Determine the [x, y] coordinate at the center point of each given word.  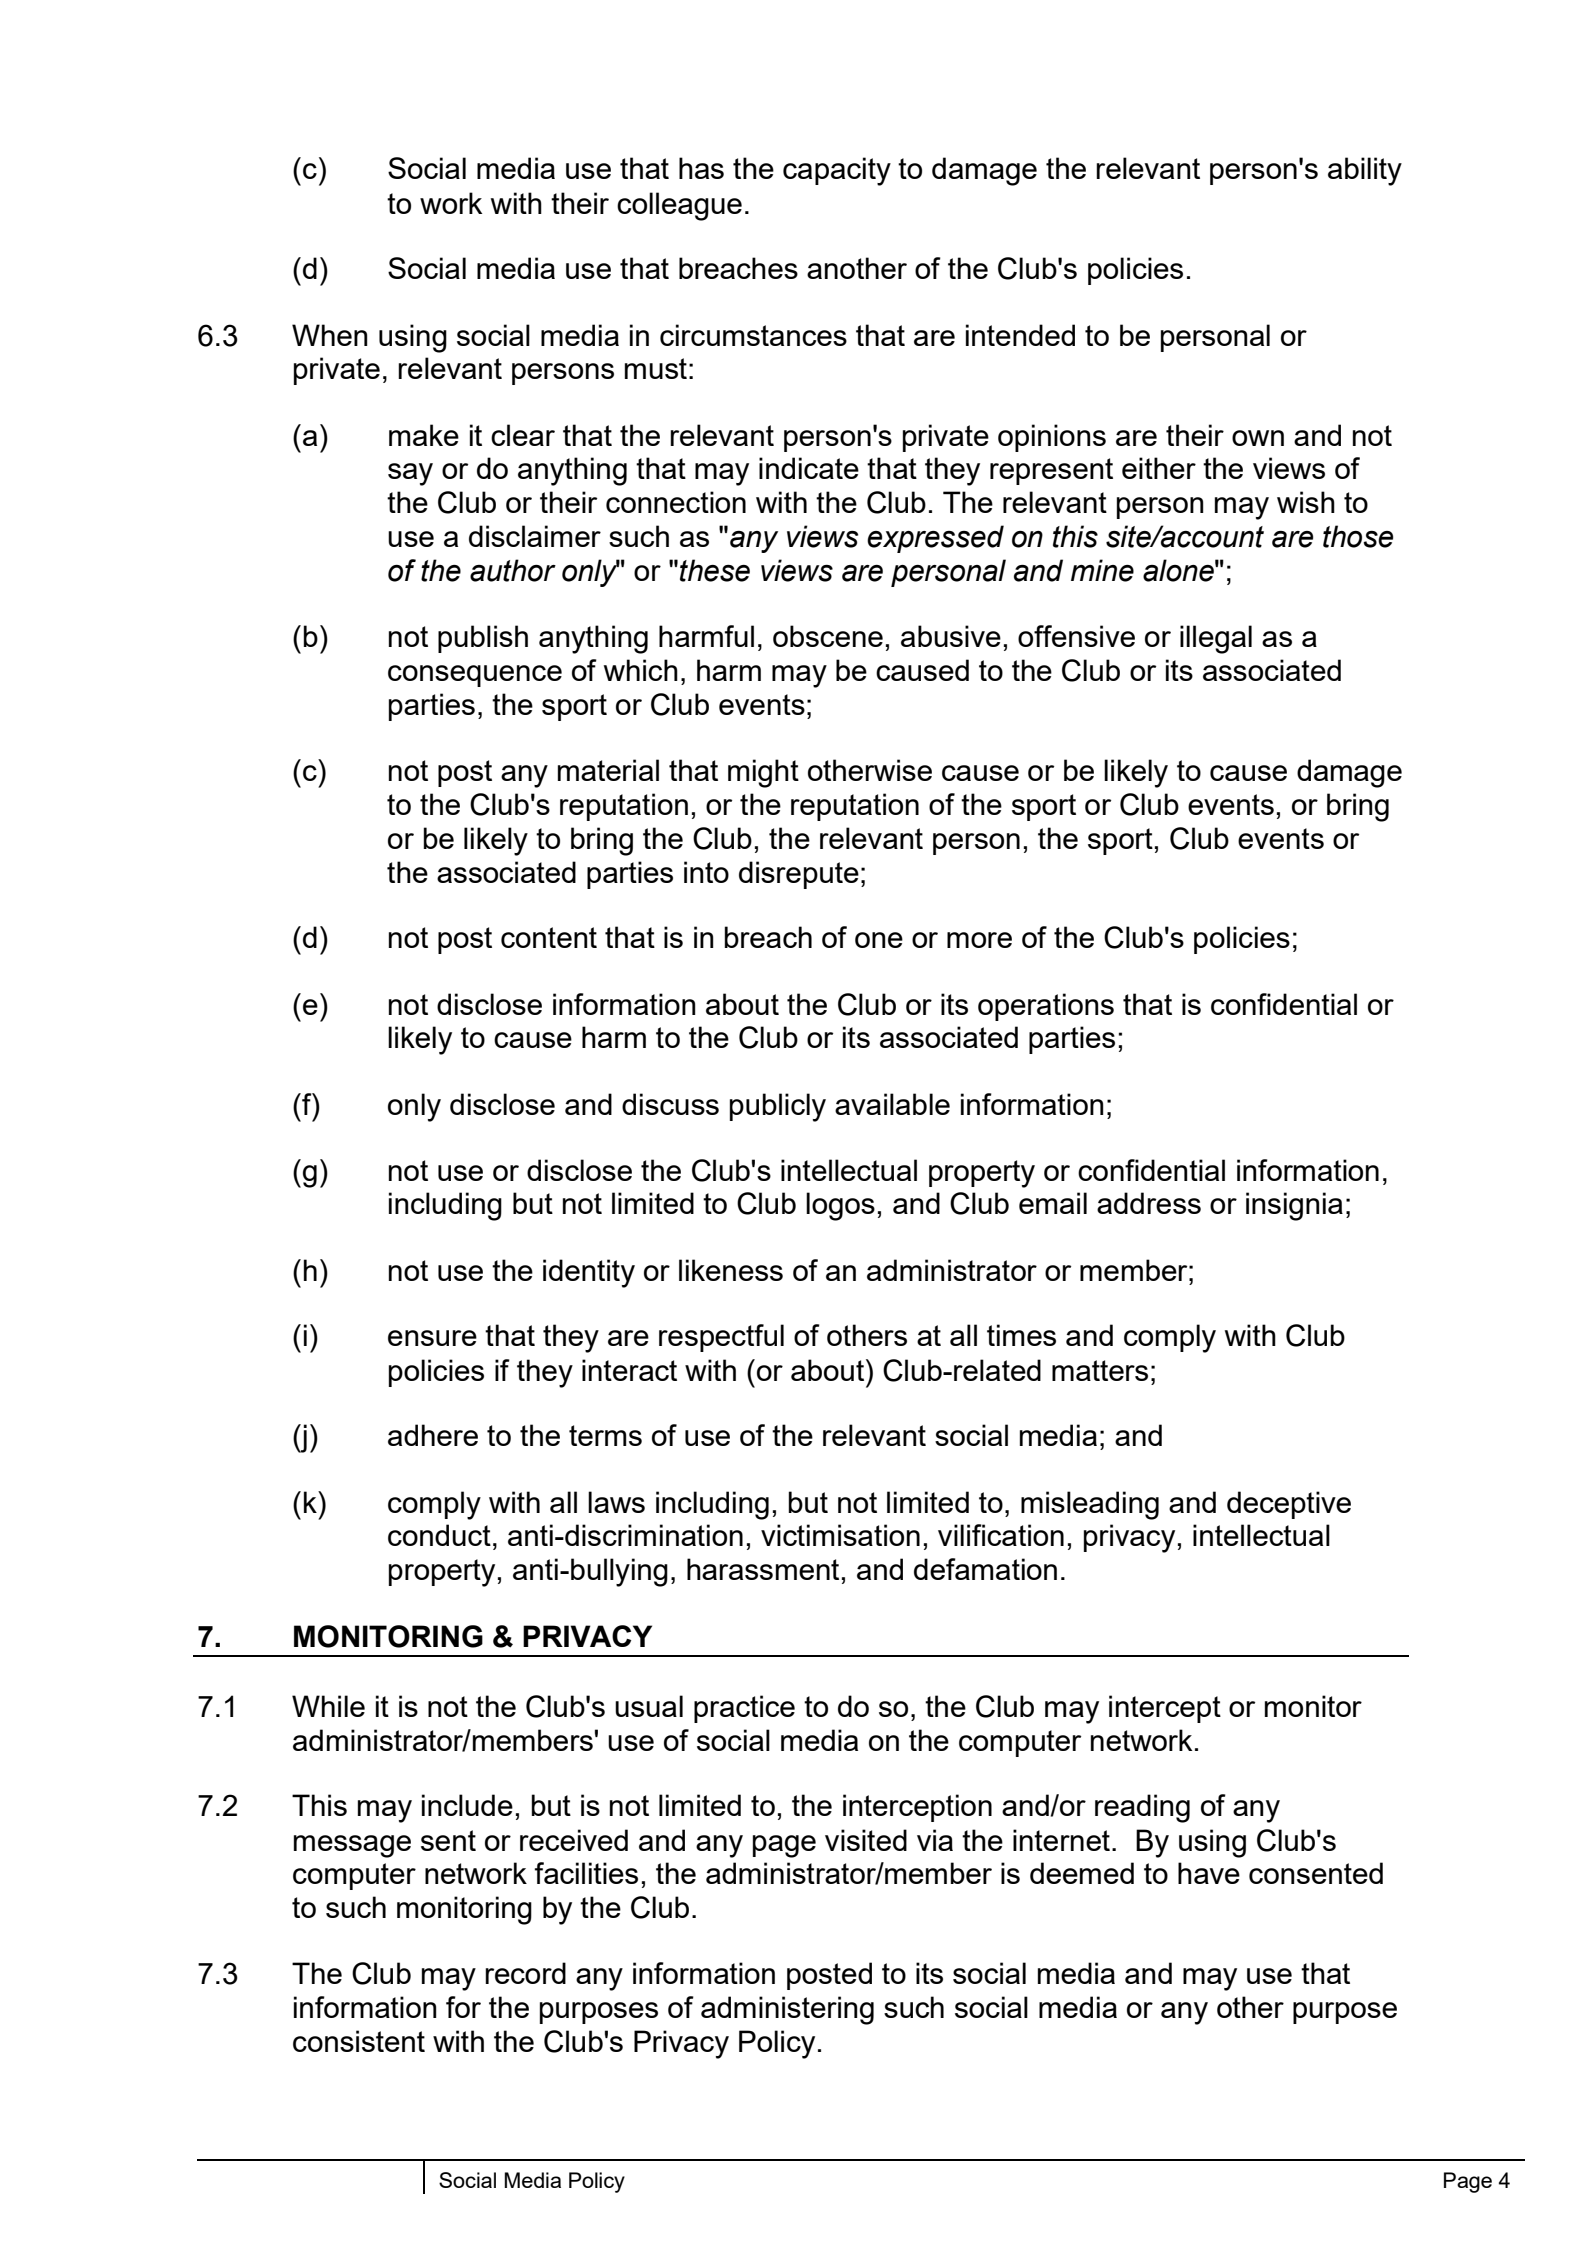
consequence [475, 676]
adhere [433, 1435]
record [525, 1973]
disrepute [799, 875]
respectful [721, 1338]
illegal [1216, 639]
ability [1365, 171]
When [330, 335]
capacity [837, 171]
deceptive [1289, 1505]
